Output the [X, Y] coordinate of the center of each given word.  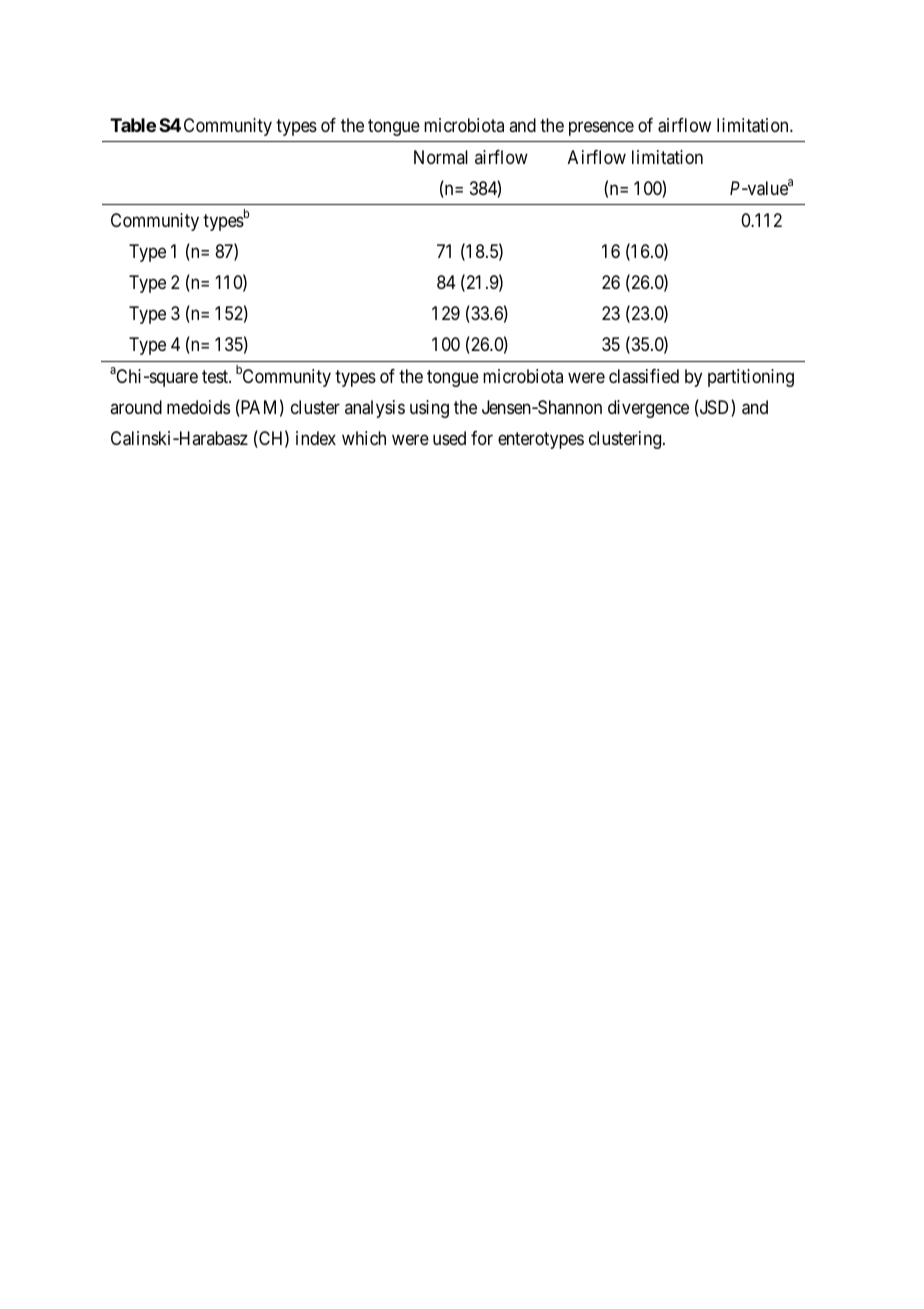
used [449, 438]
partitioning [751, 378]
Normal [441, 157]
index [316, 438]
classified [644, 376]
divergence [648, 409]
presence [601, 128]
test [216, 376]
